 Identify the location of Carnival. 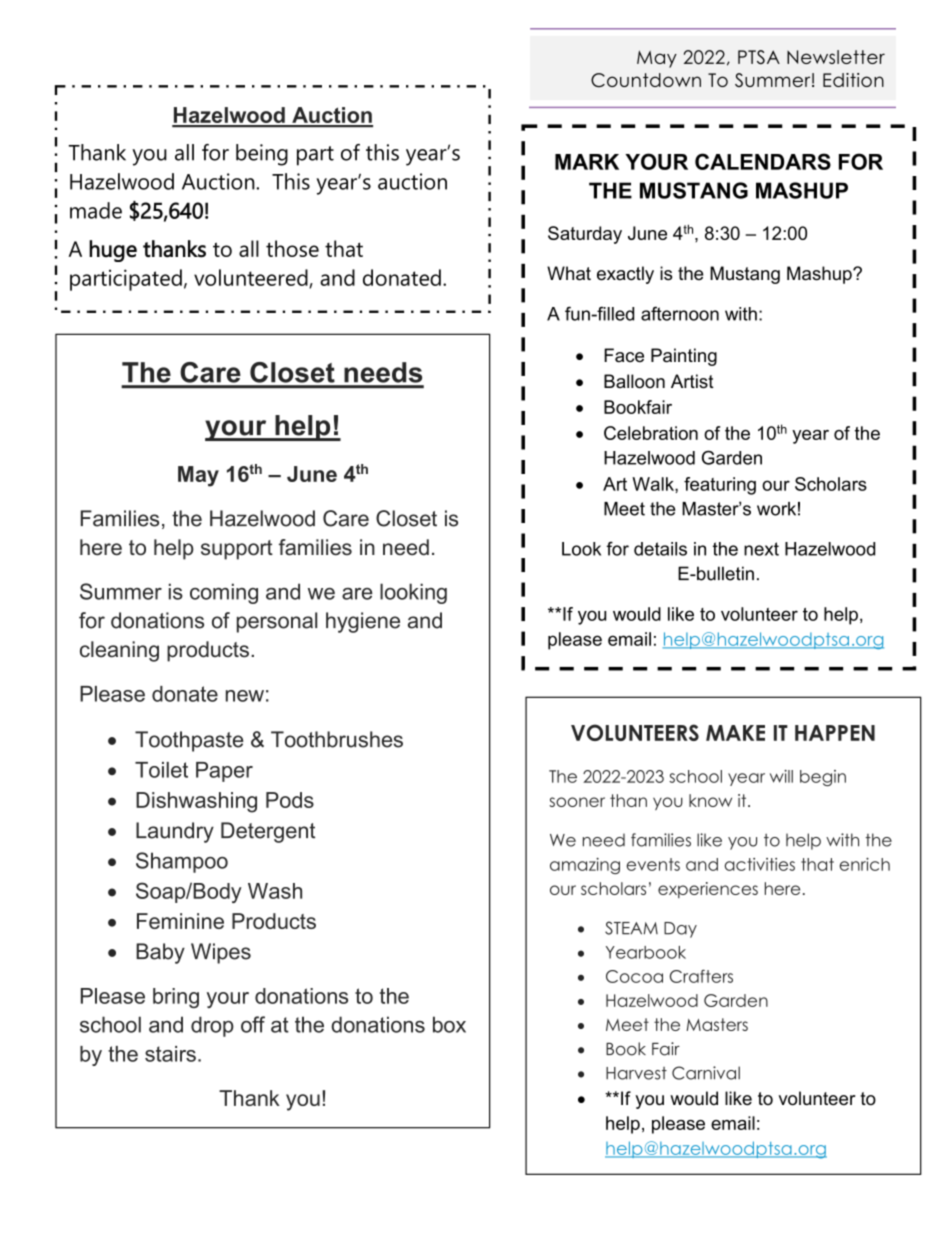
(706, 1073).
